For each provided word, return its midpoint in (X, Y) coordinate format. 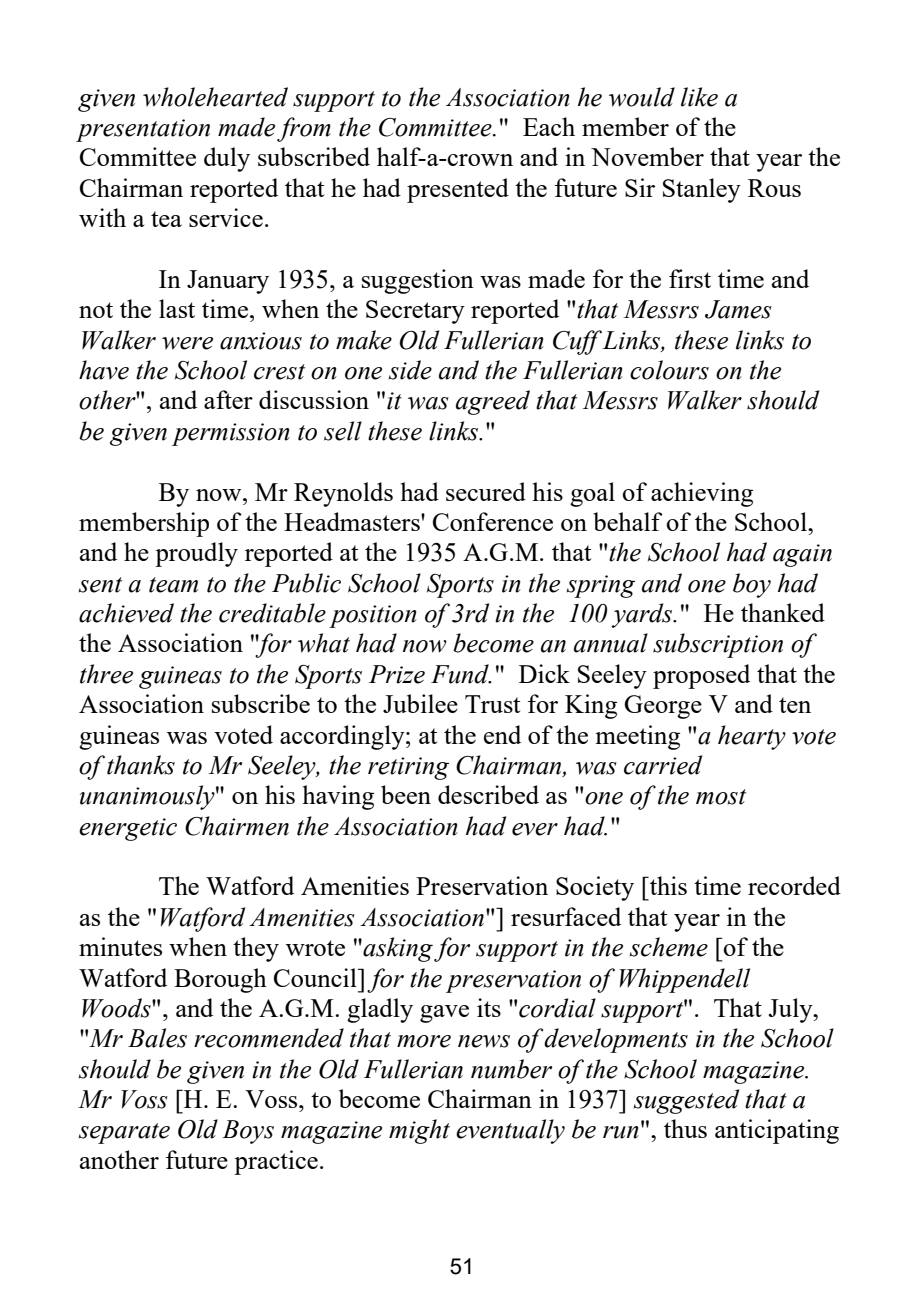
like (699, 97)
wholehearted (215, 97)
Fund (461, 674)
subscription (718, 645)
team (173, 585)
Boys (248, 1132)
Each (549, 126)
